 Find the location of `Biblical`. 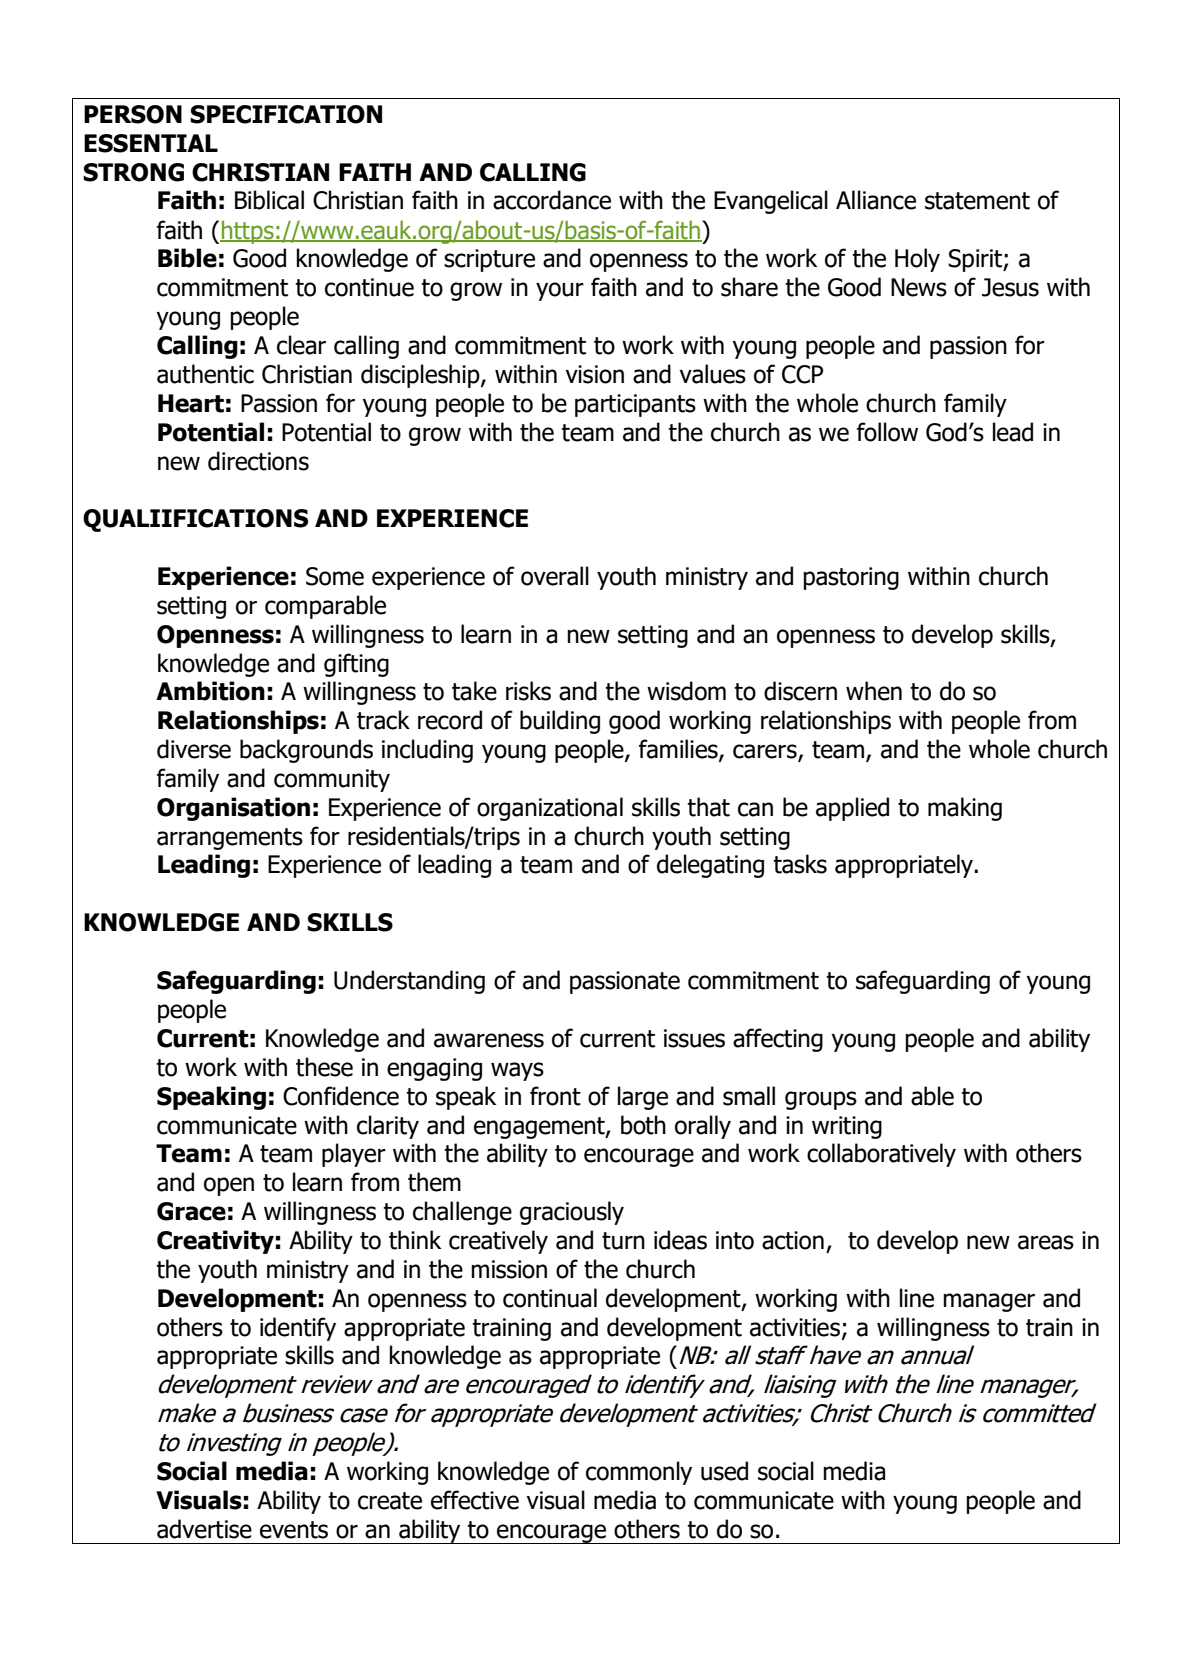

Biblical is located at coordinates (269, 200).
